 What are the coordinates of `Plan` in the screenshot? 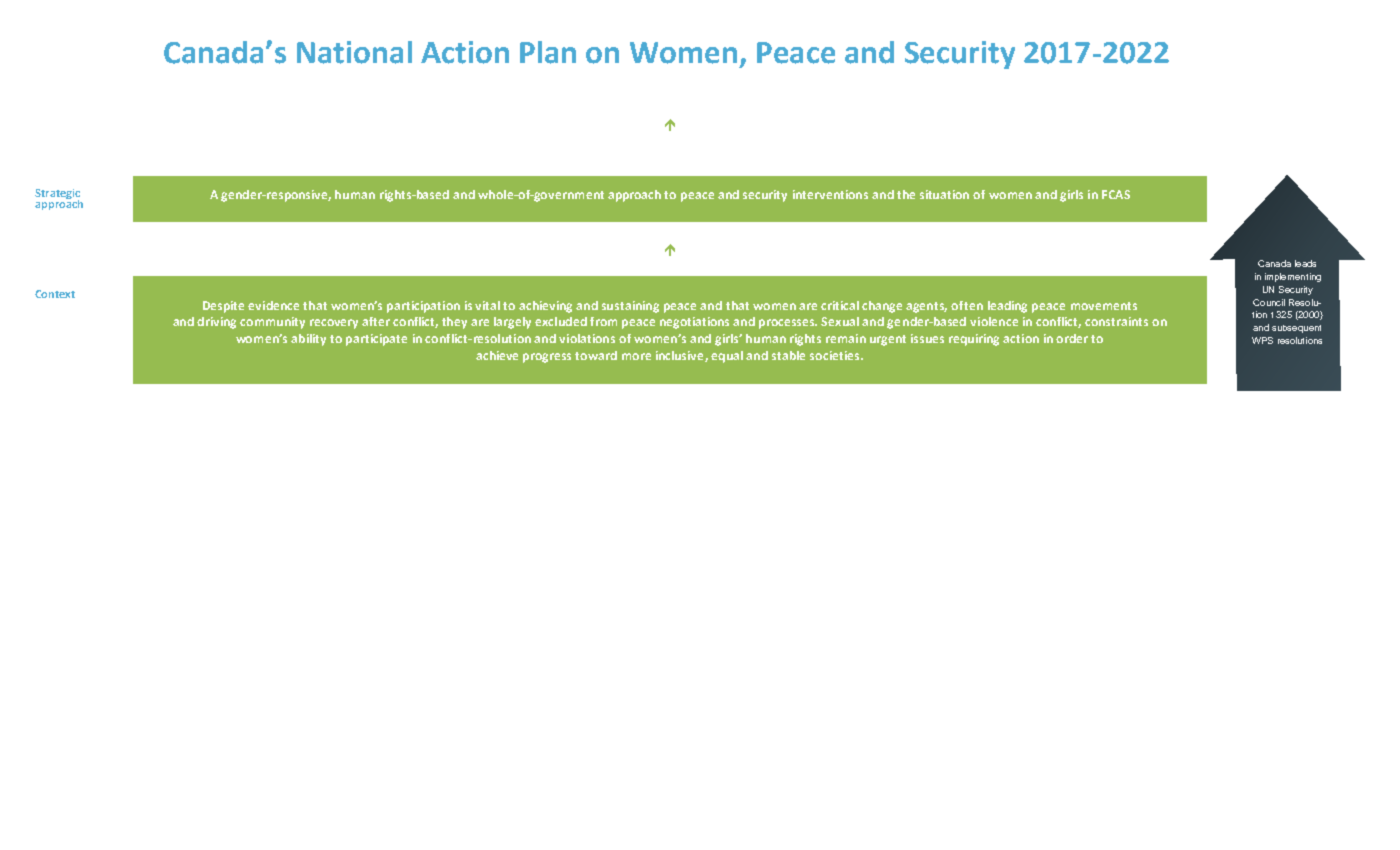 It's located at (548, 52).
